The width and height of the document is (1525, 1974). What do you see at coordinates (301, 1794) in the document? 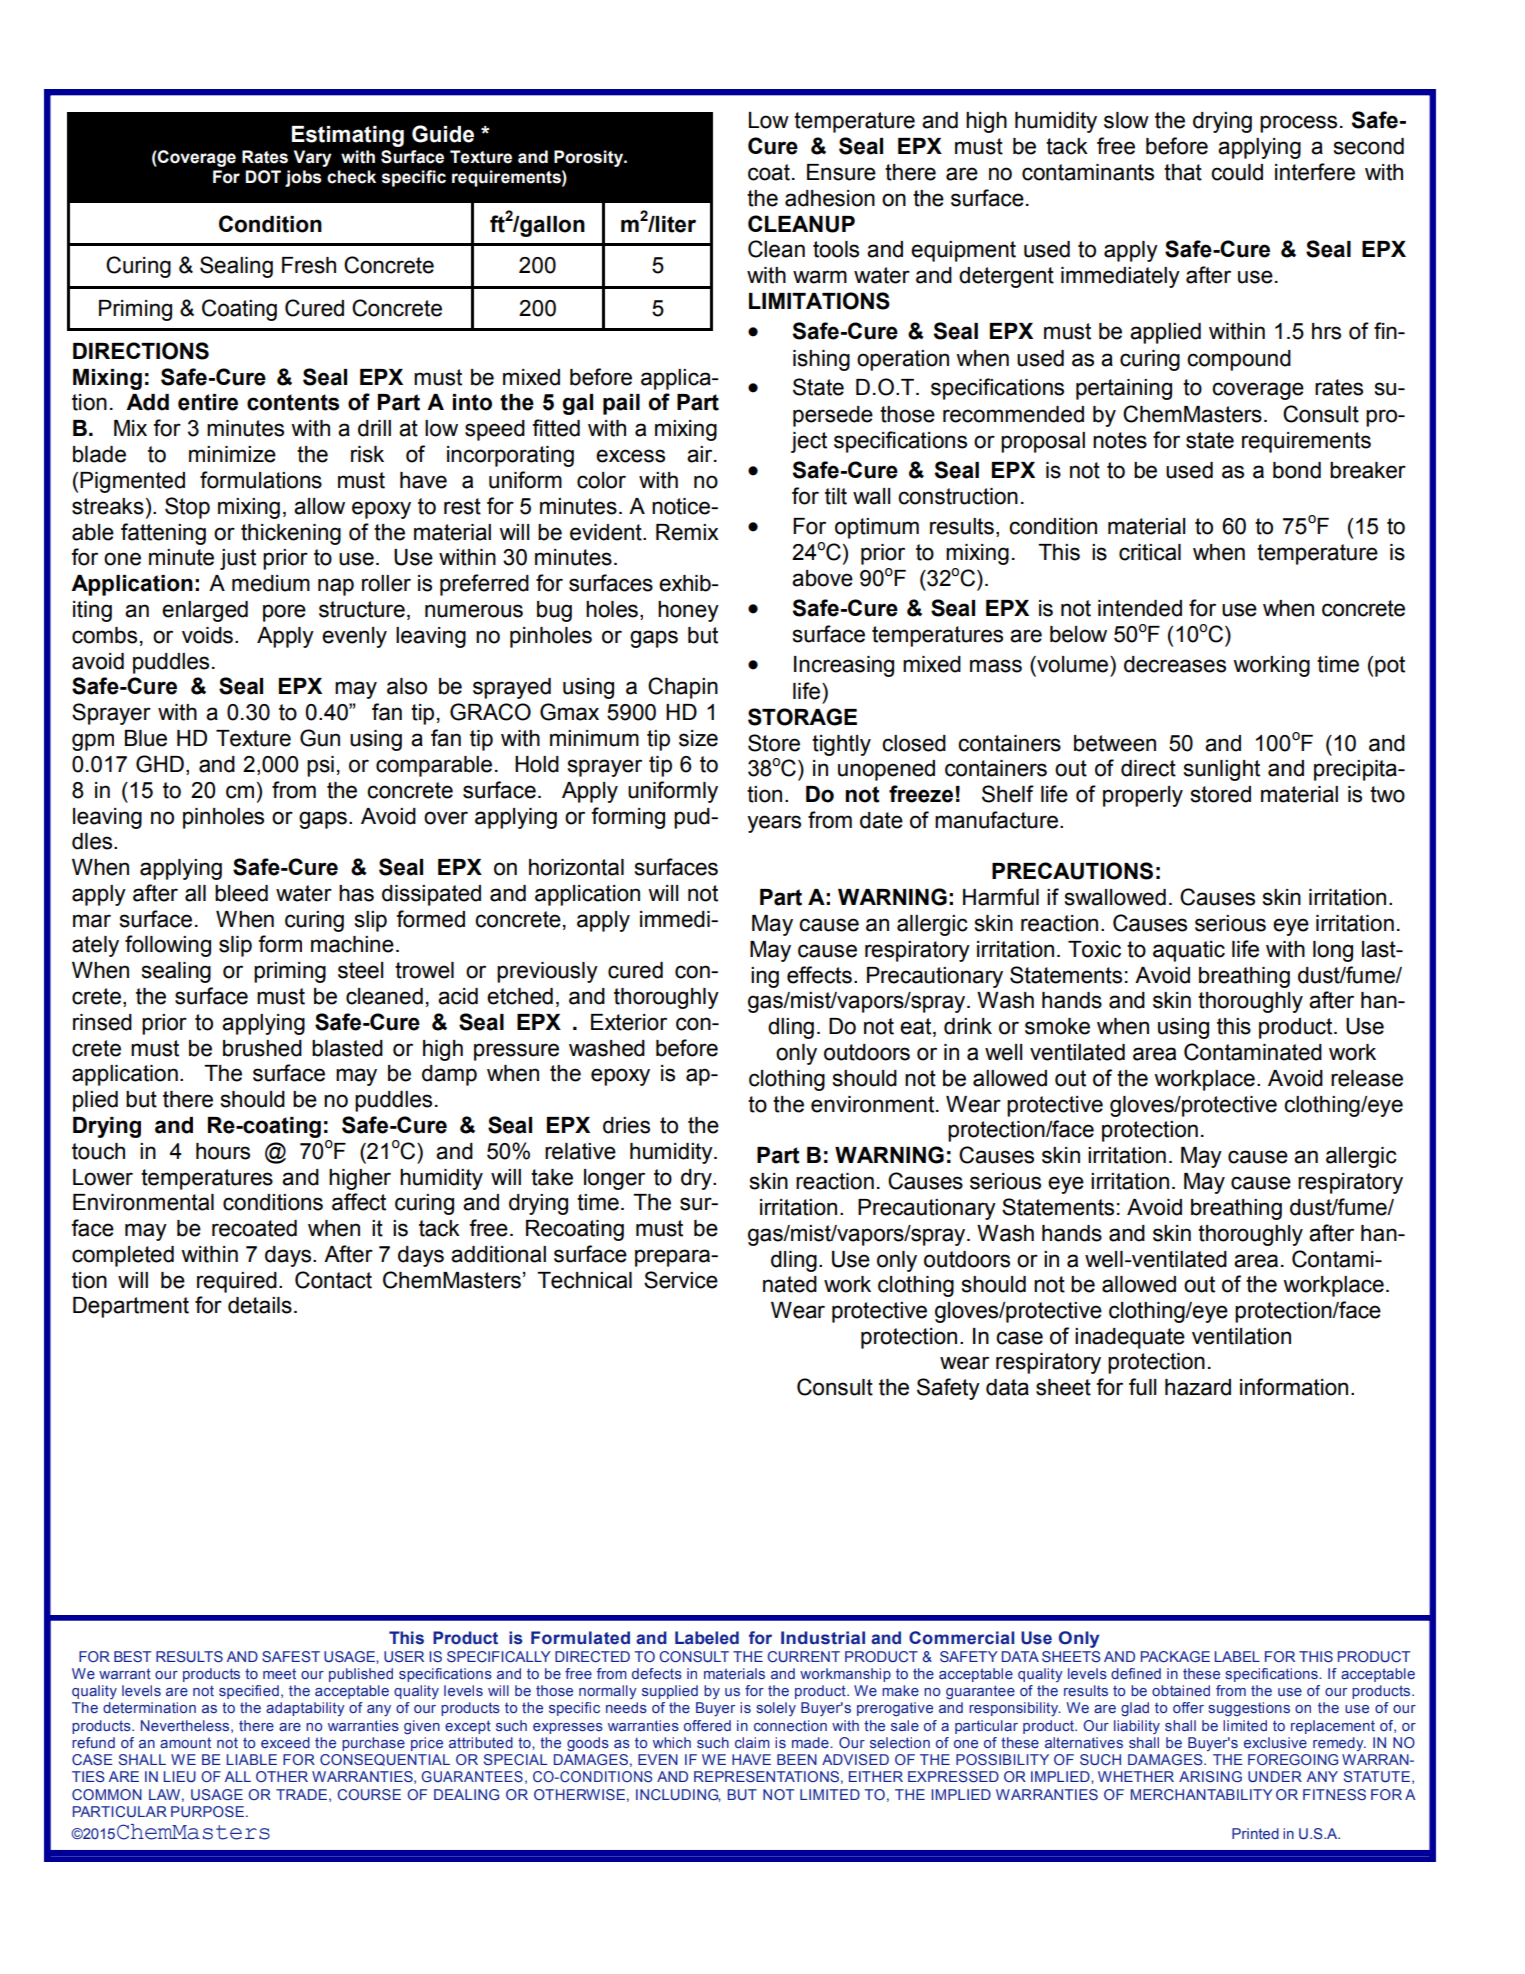
I see `TRADE` at bounding box center [301, 1794].
